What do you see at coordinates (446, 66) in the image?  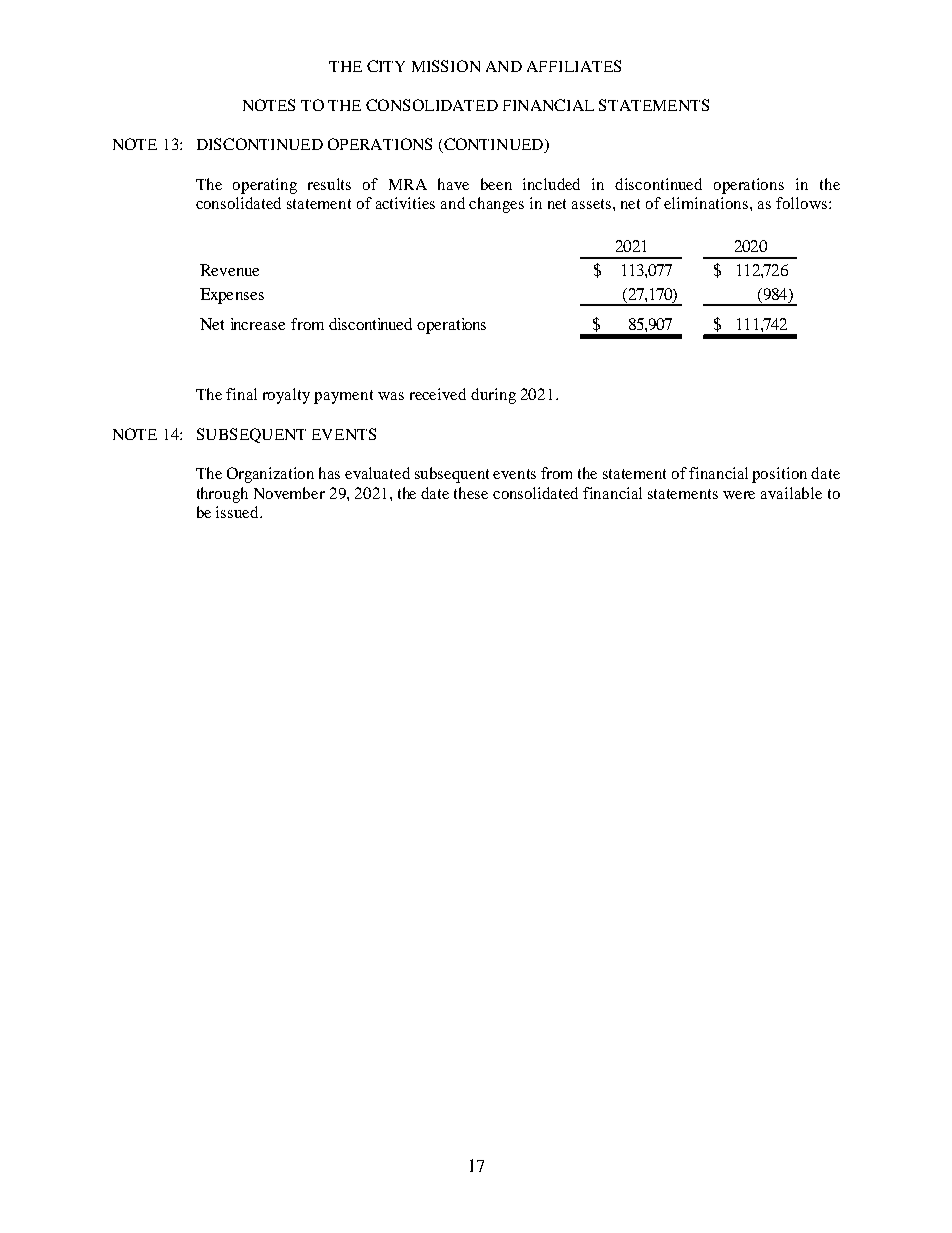 I see `MISSION` at bounding box center [446, 66].
